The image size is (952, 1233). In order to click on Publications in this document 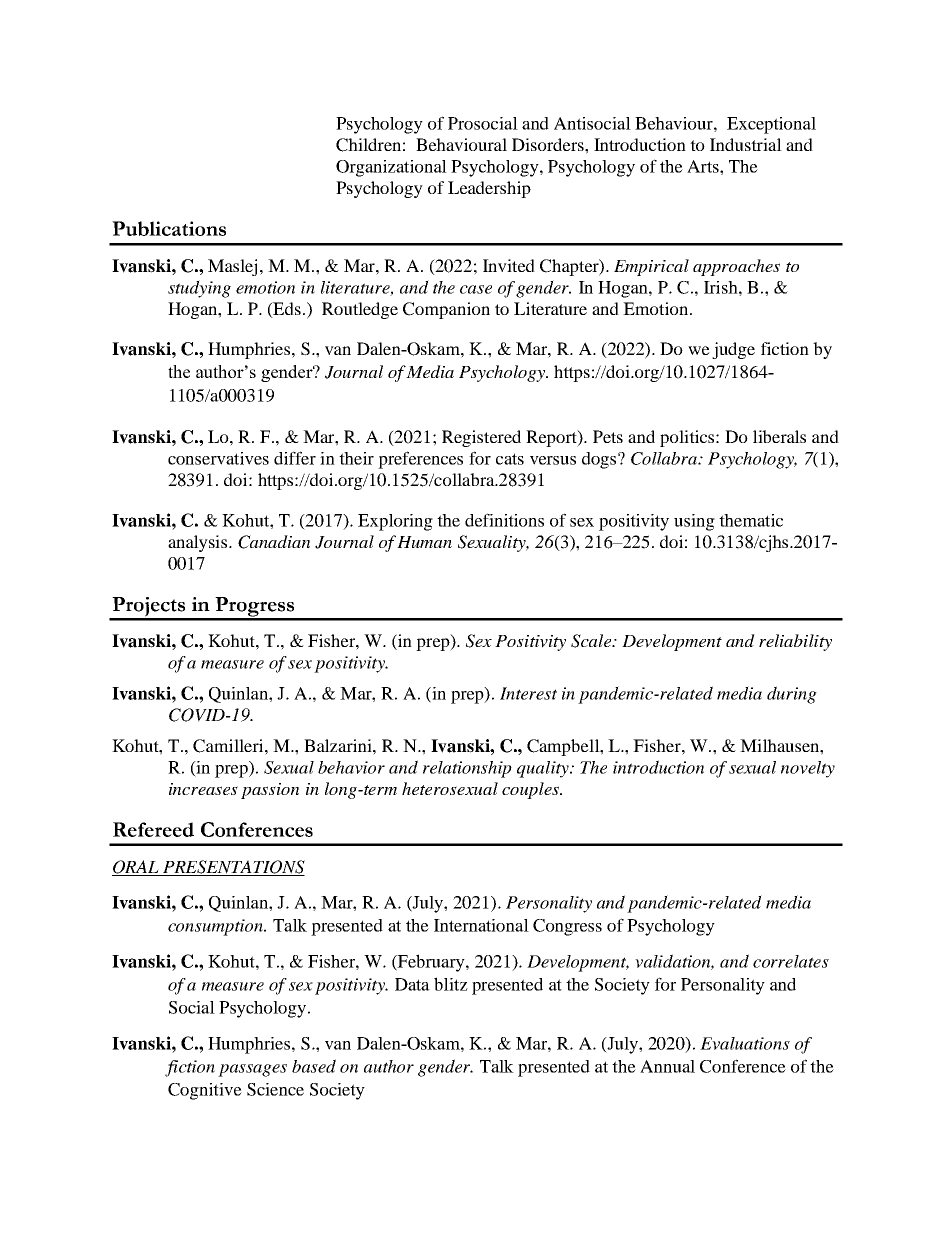, I will do `click(169, 228)`.
